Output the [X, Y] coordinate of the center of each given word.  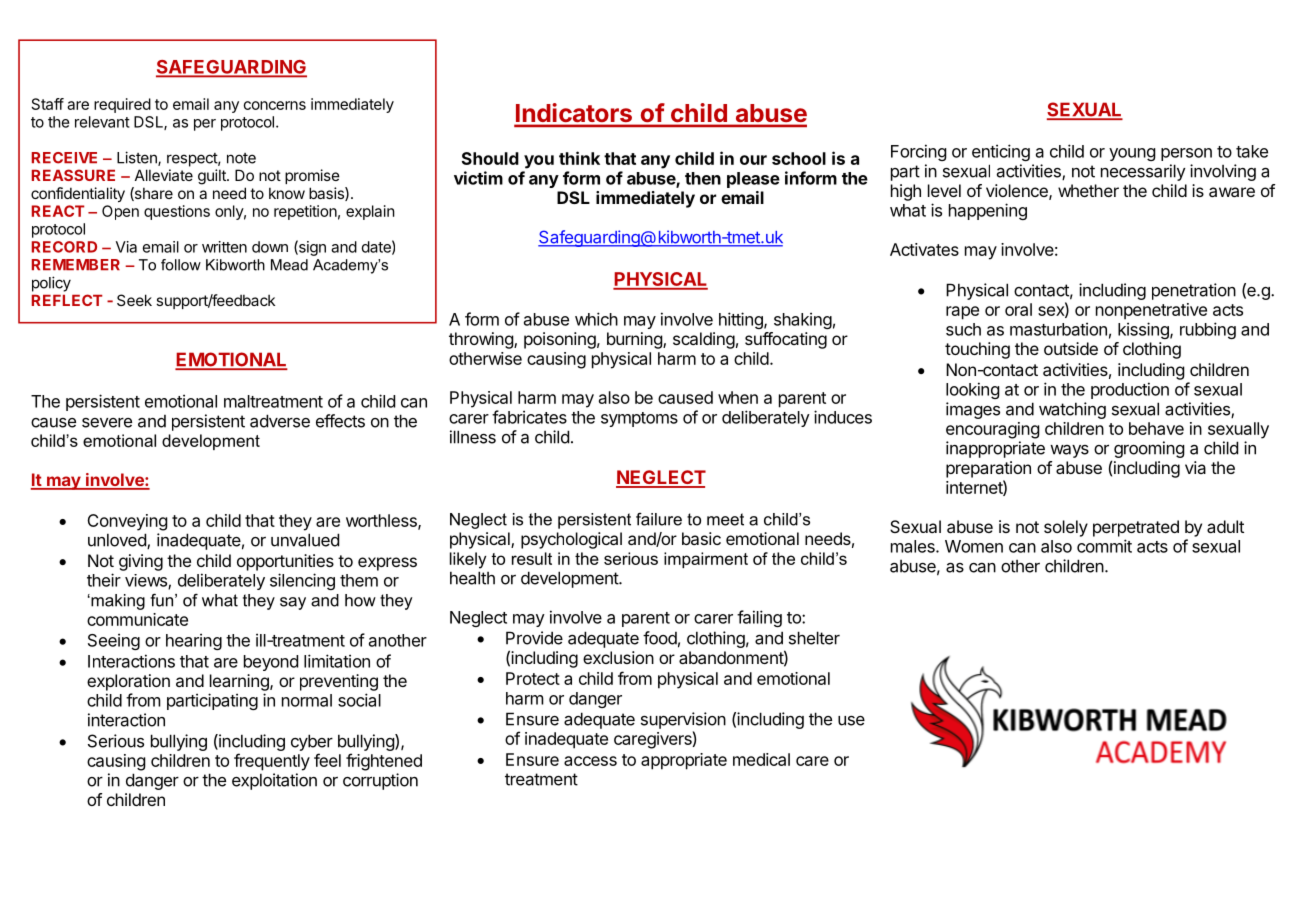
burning [635, 340]
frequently [272, 762]
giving [141, 562]
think [579, 158]
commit [1104, 546]
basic [701, 538]
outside [1071, 348]
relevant [102, 122]
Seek [134, 300]
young [1132, 154]
